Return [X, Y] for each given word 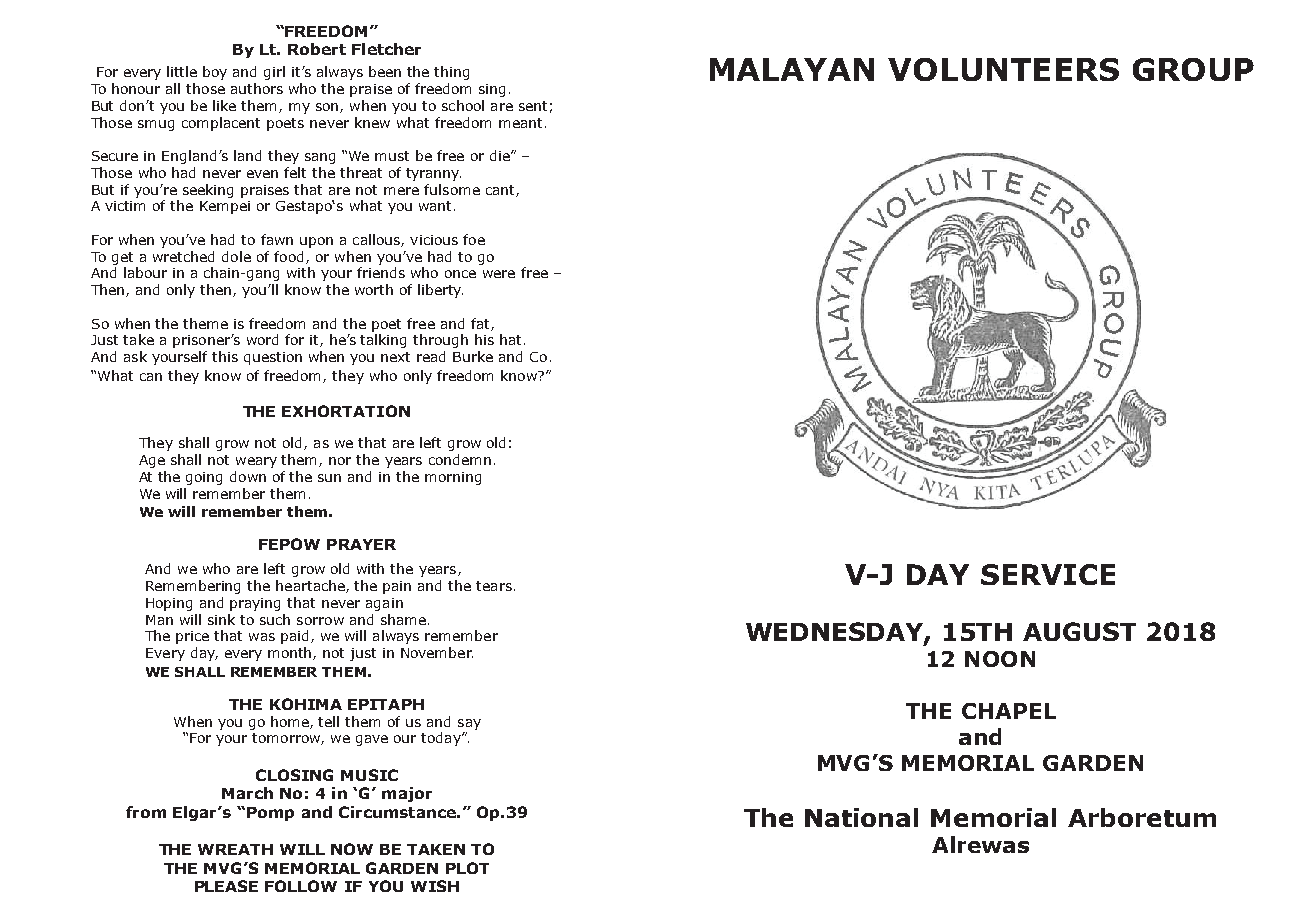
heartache [311, 586]
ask [135, 356]
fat [481, 324]
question [273, 358]
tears [494, 586]
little [182, 71]
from [146, 812]
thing [451, 73]
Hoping [169, 604]
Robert [317, 49]
